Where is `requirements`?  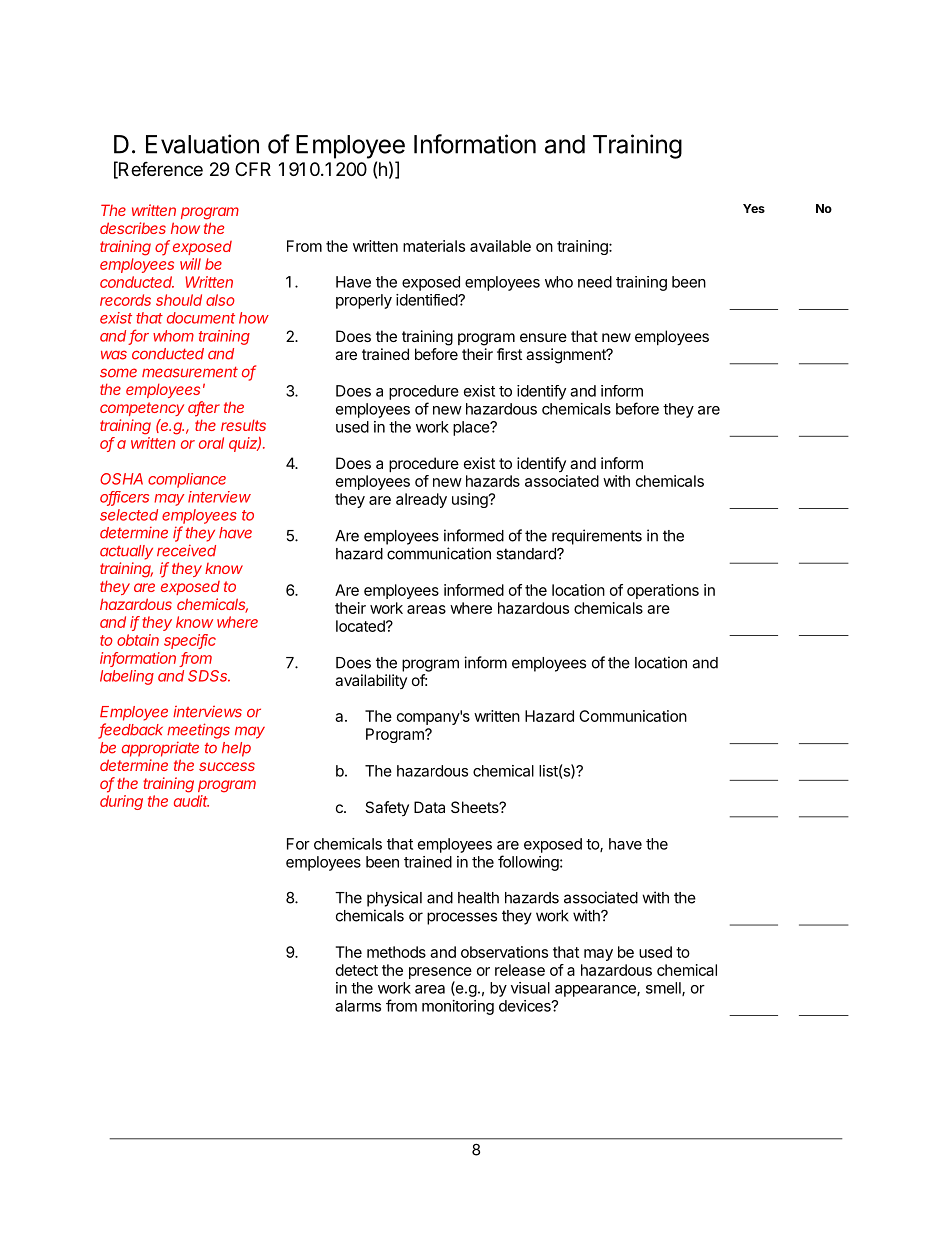
requirements is located at coordinates (597, 537).
